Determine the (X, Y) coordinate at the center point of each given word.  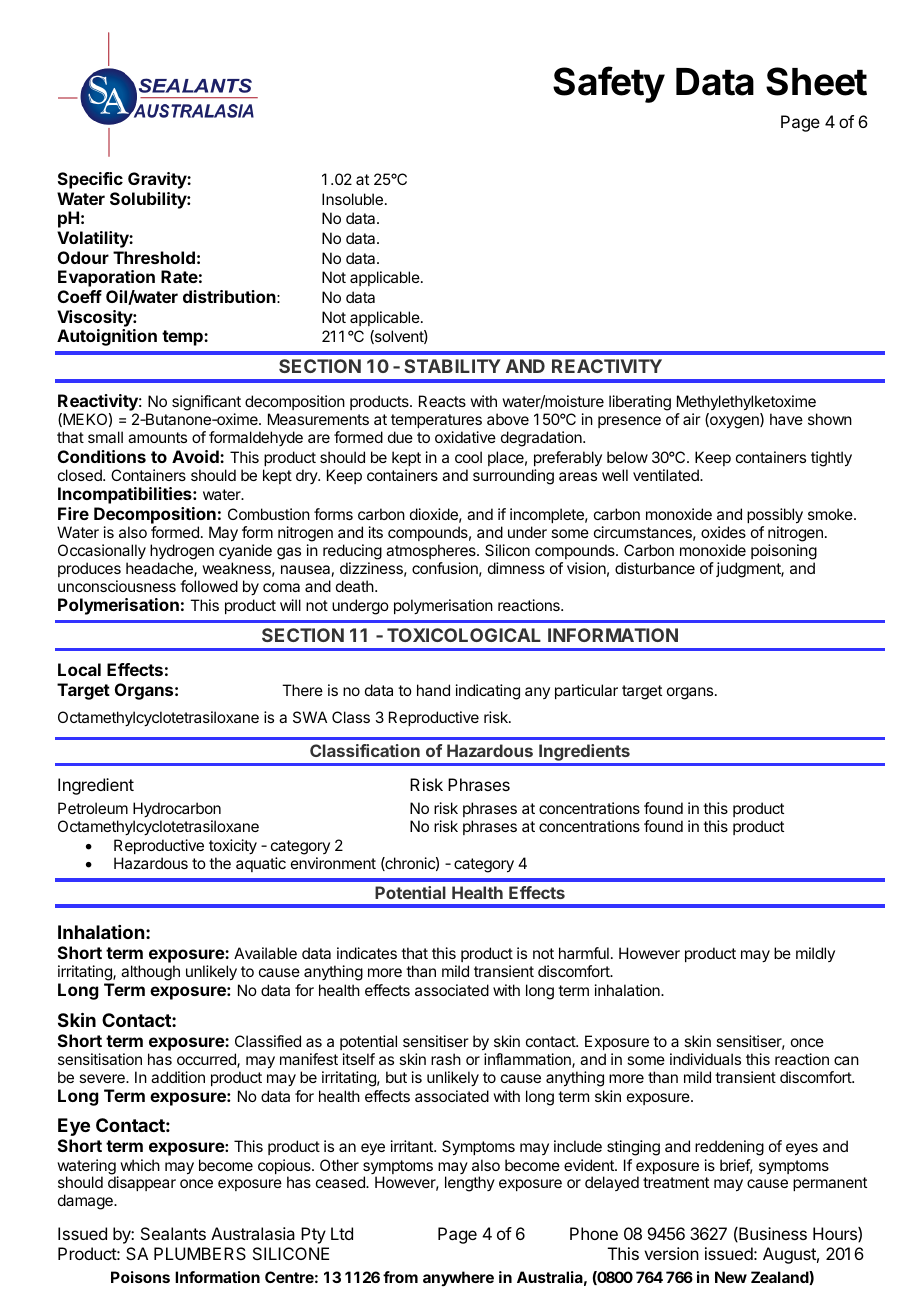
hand (433, 690)
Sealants (173, 1233)
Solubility (149, 200)
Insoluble (352, 199)
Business (772, 1234)
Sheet (816, 81)
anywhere (458, 1278)
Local (79, 669)
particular (586, 691)
